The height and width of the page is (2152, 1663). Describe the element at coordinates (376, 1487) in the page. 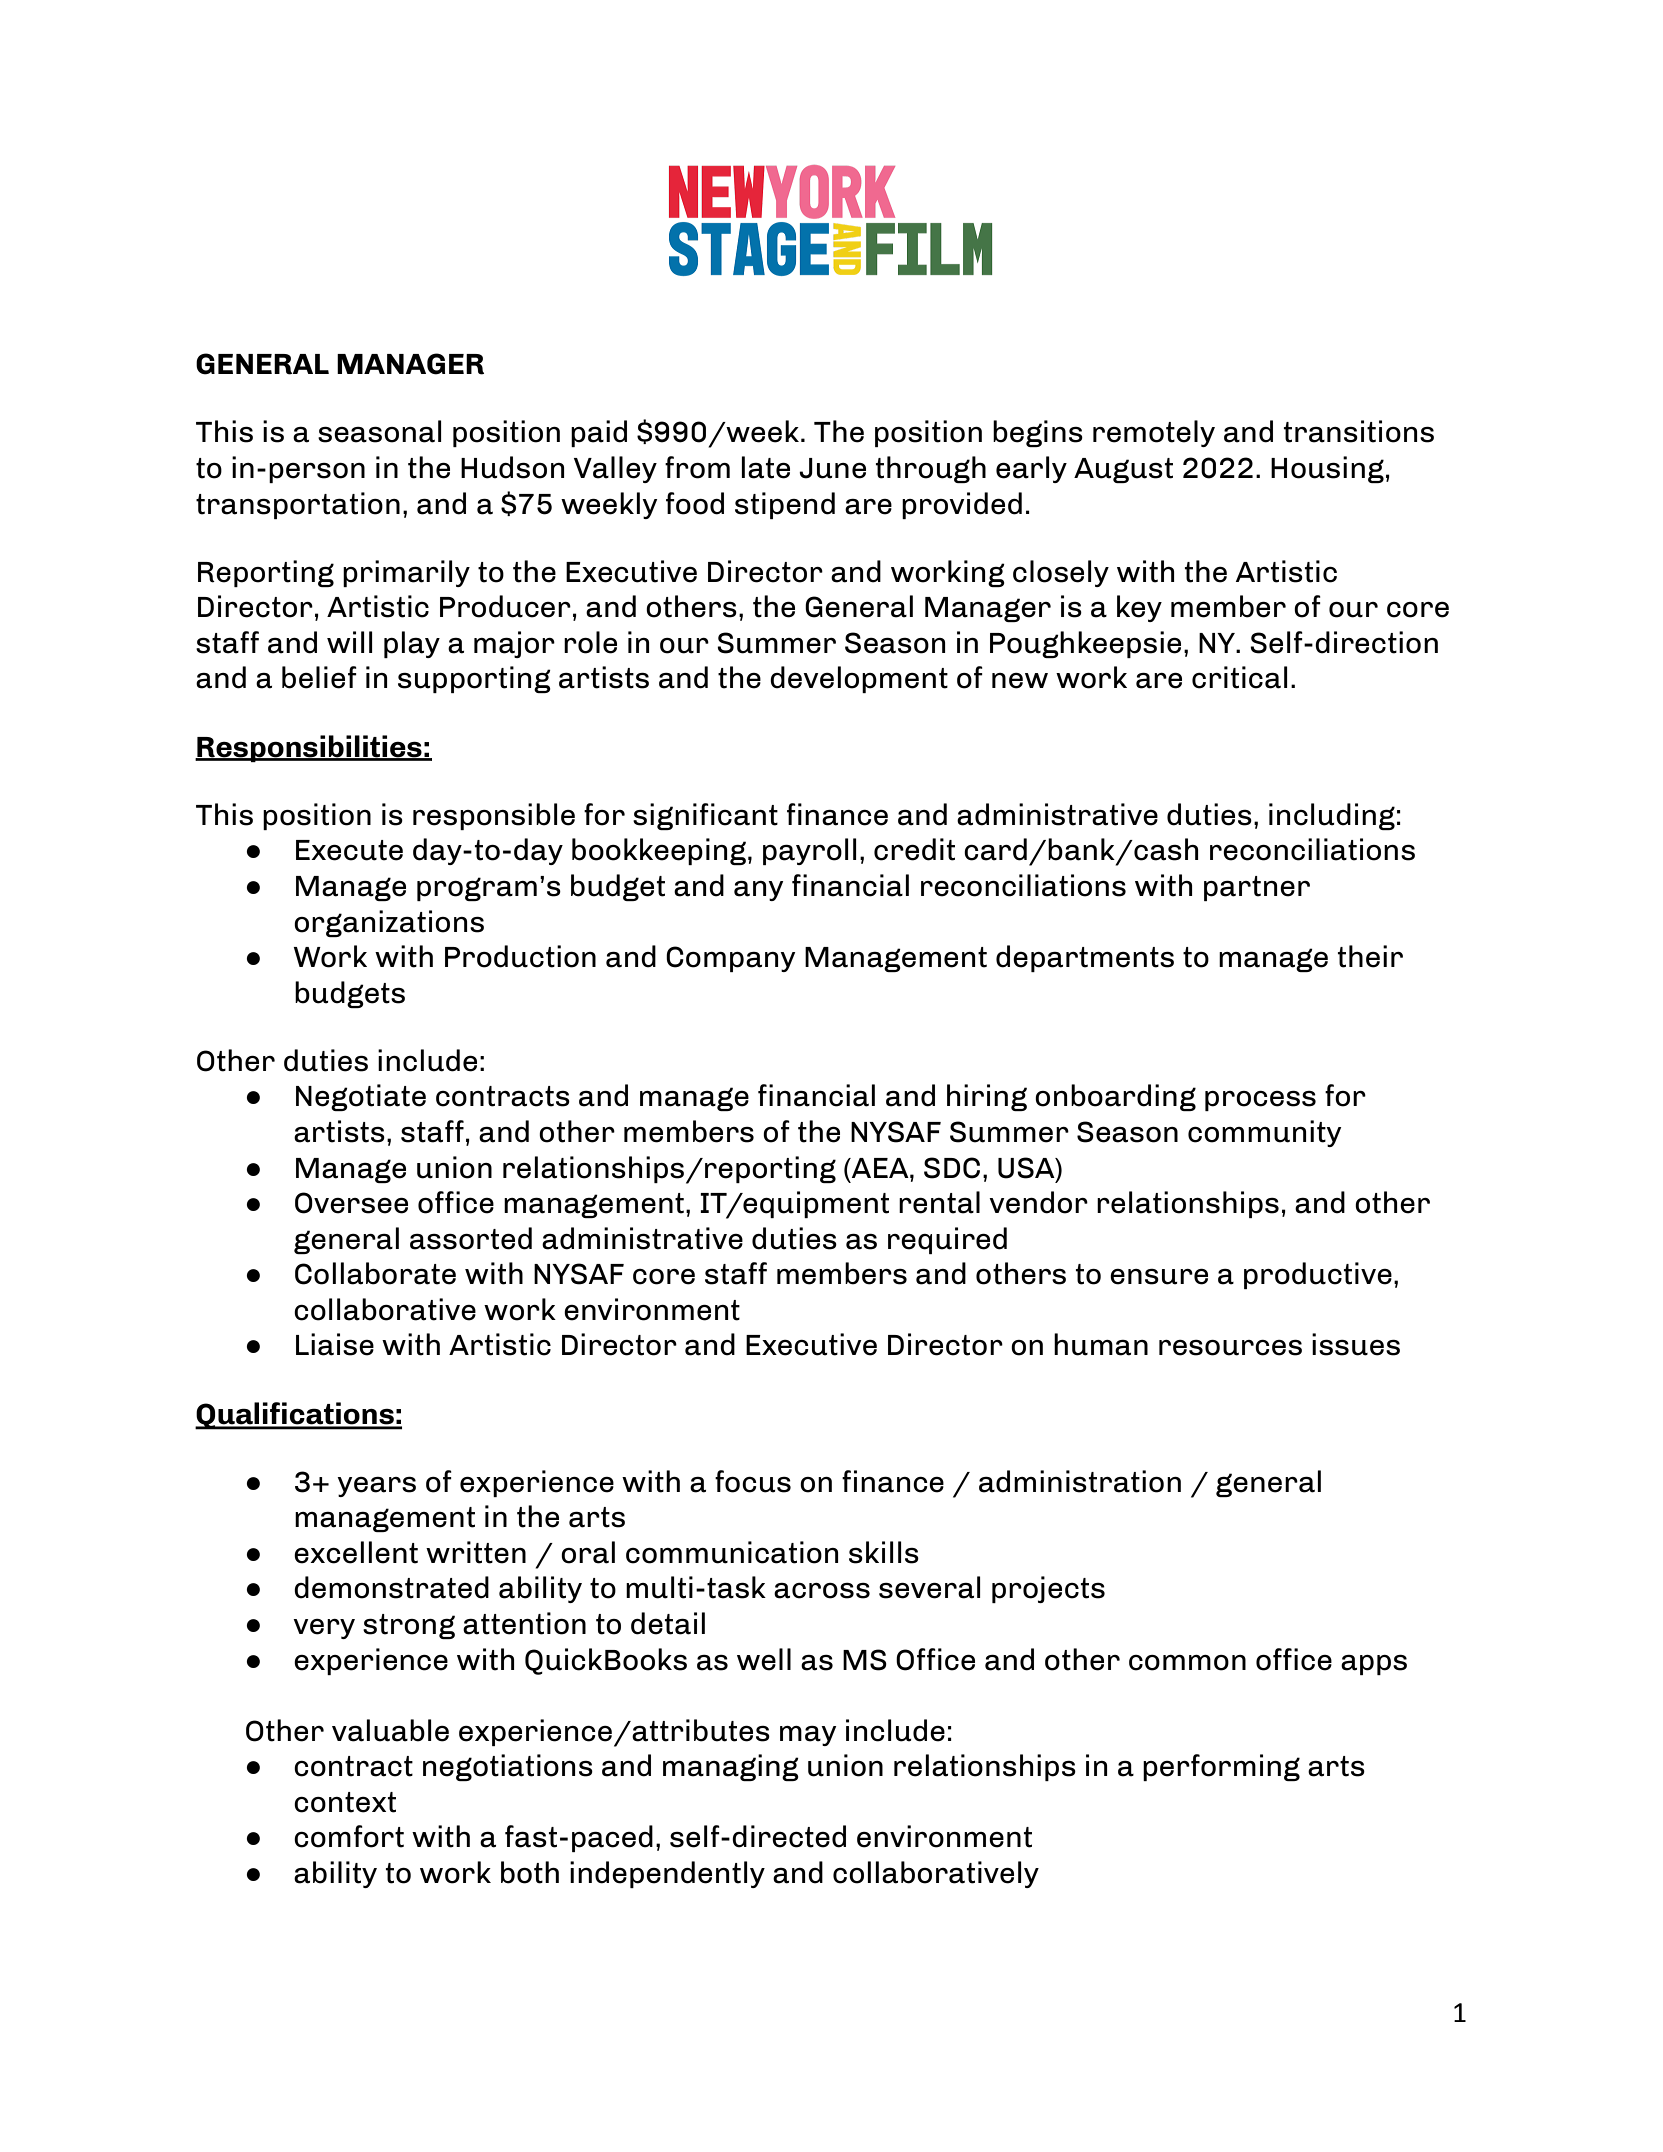

I see `years` at that location.
